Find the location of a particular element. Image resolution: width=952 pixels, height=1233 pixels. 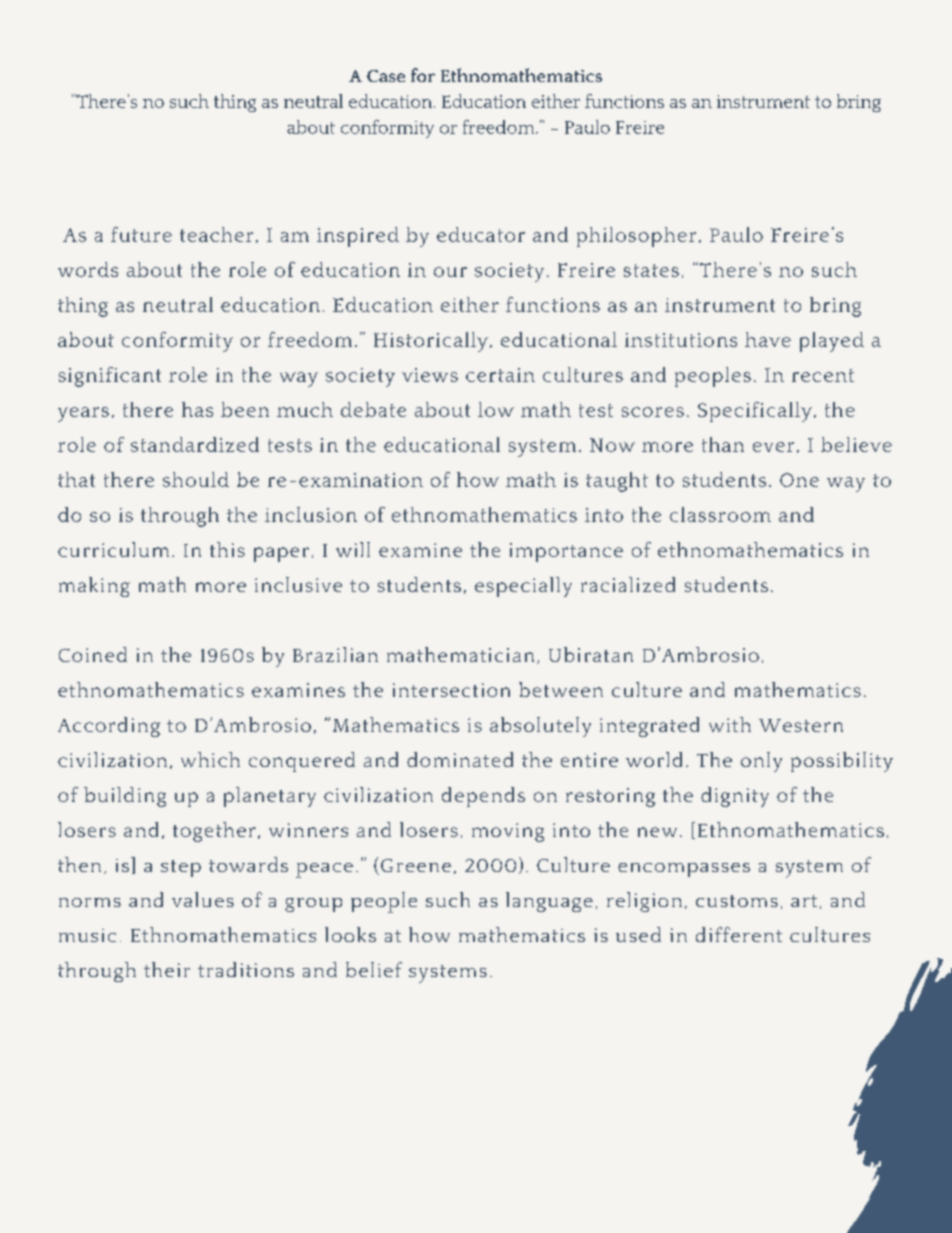

Case is located at coordinates (386, 76).
